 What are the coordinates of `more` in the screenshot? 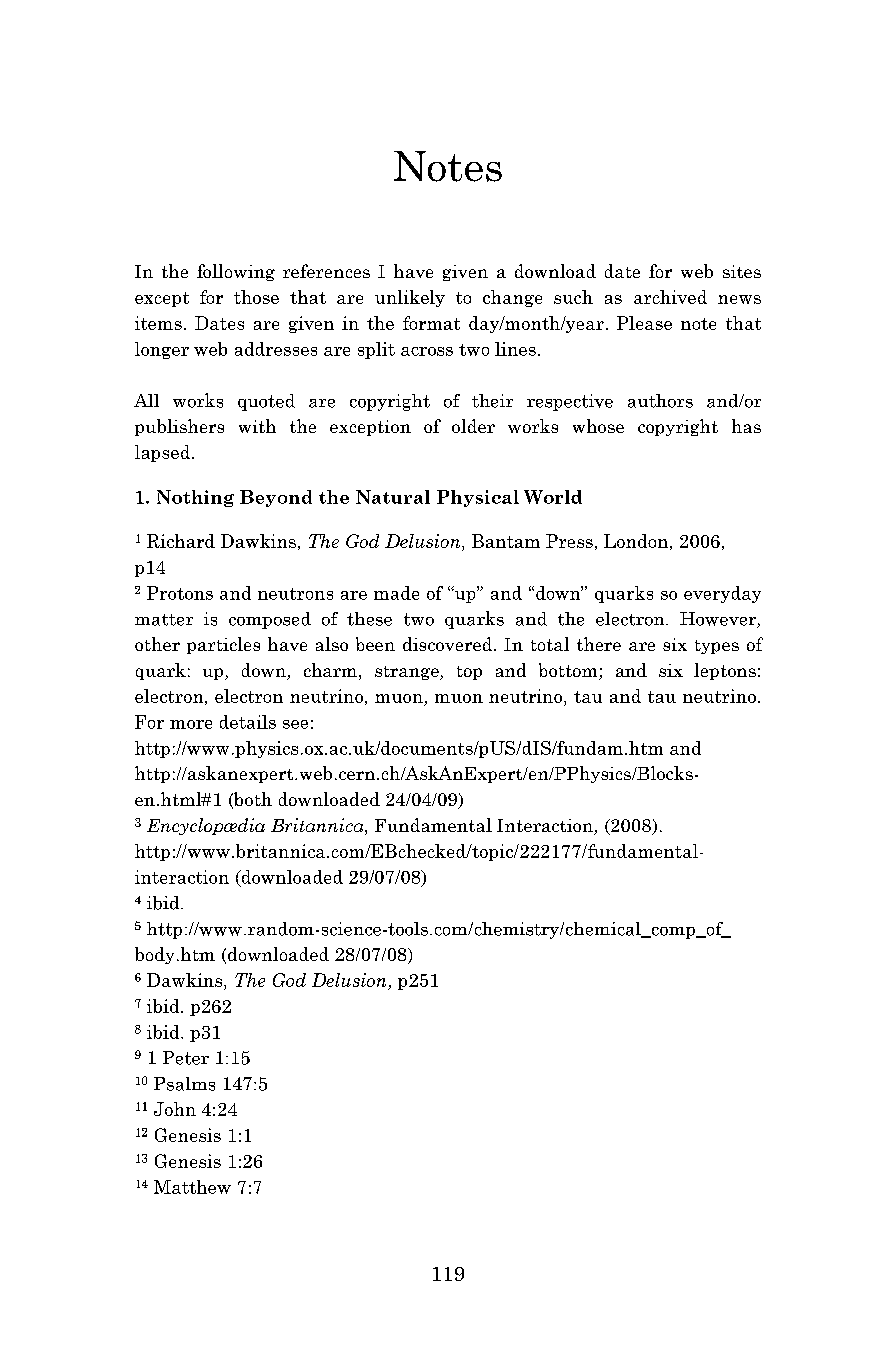 It's located at (191, 724).
